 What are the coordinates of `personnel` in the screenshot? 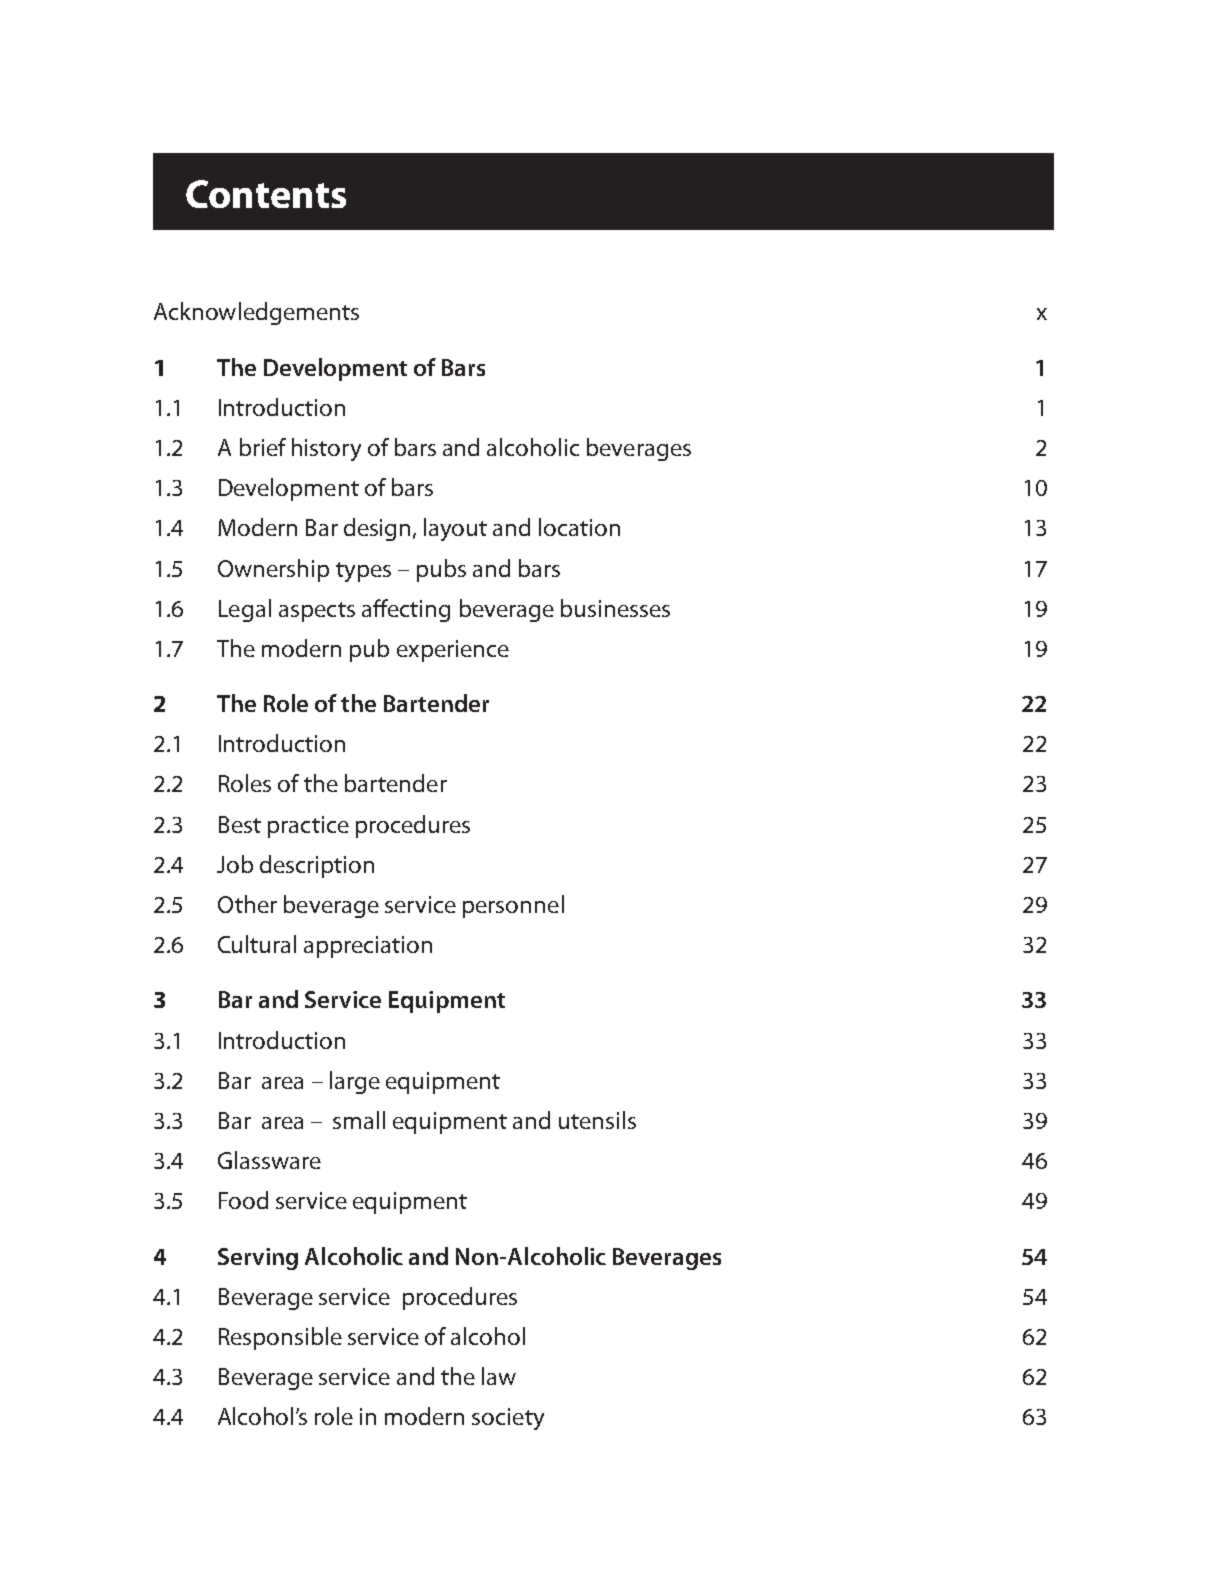 It's located at (513, 906).
